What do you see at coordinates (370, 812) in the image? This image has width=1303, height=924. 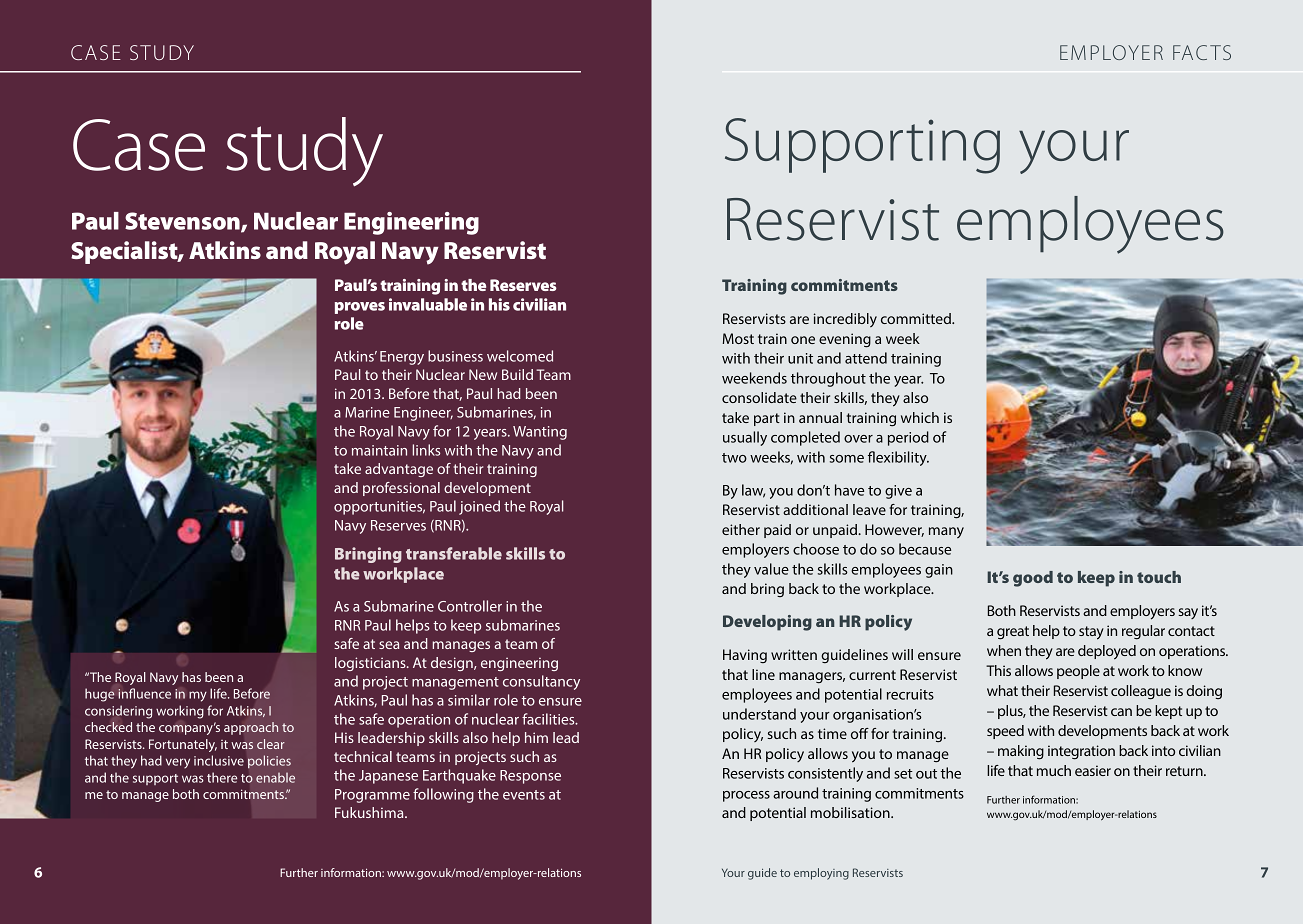 I see `Fukushima` at bounding box center [370, 812].
